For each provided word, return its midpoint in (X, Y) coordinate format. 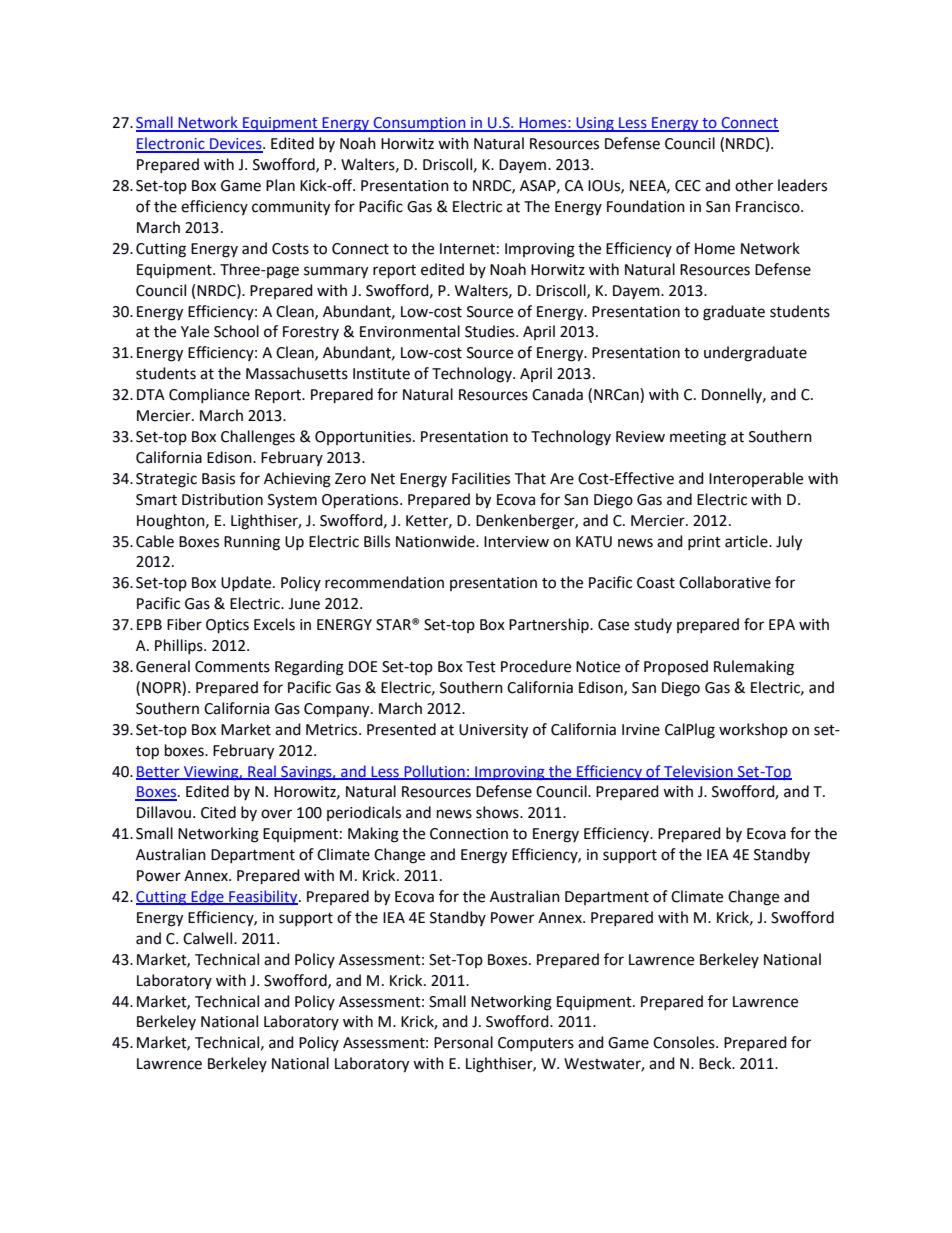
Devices (236, 145)
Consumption (420, 124)
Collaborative (725, 582)
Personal (463, 1042)
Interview (516, 542)
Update (247, 583)
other (754, 185)
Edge (207, 897)
